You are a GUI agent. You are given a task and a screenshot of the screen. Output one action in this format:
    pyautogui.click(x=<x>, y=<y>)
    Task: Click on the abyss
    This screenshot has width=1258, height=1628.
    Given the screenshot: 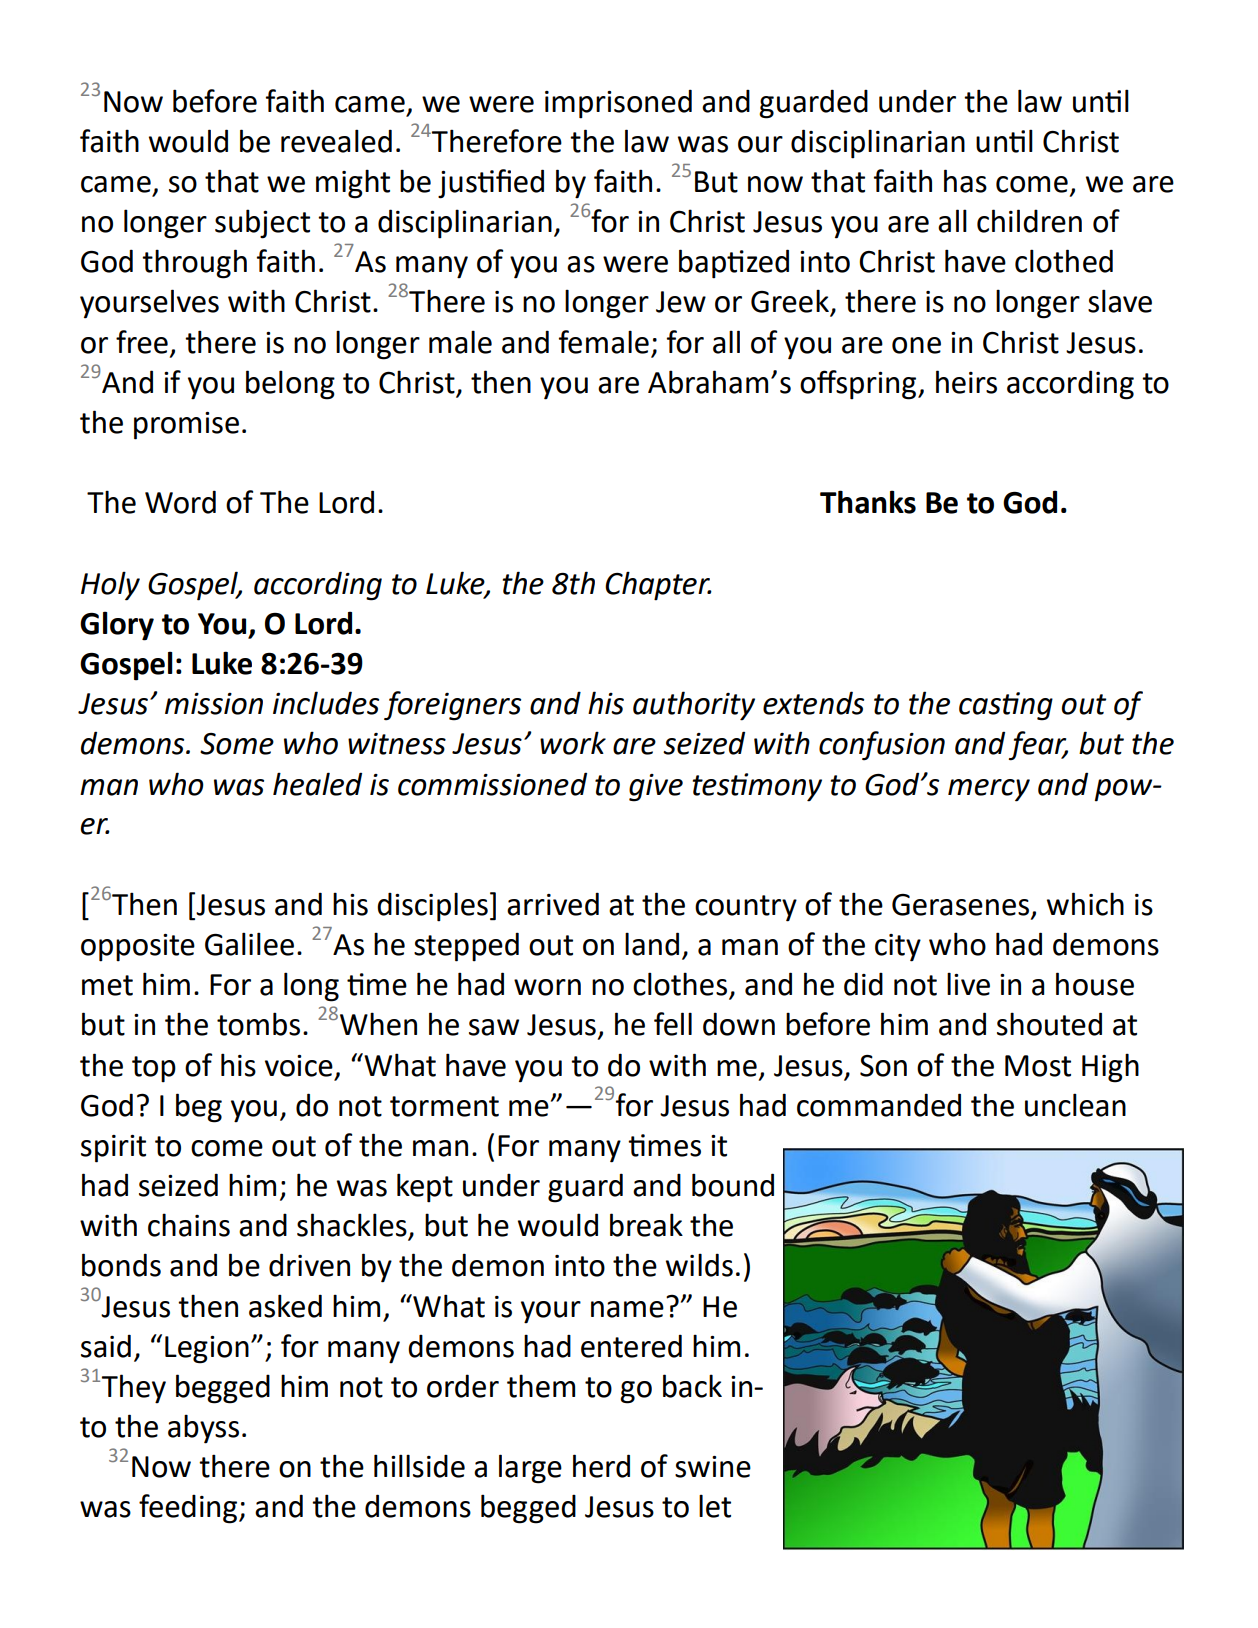 What is the action you would take?
    pyautogui.click(x=203, y=1429)
